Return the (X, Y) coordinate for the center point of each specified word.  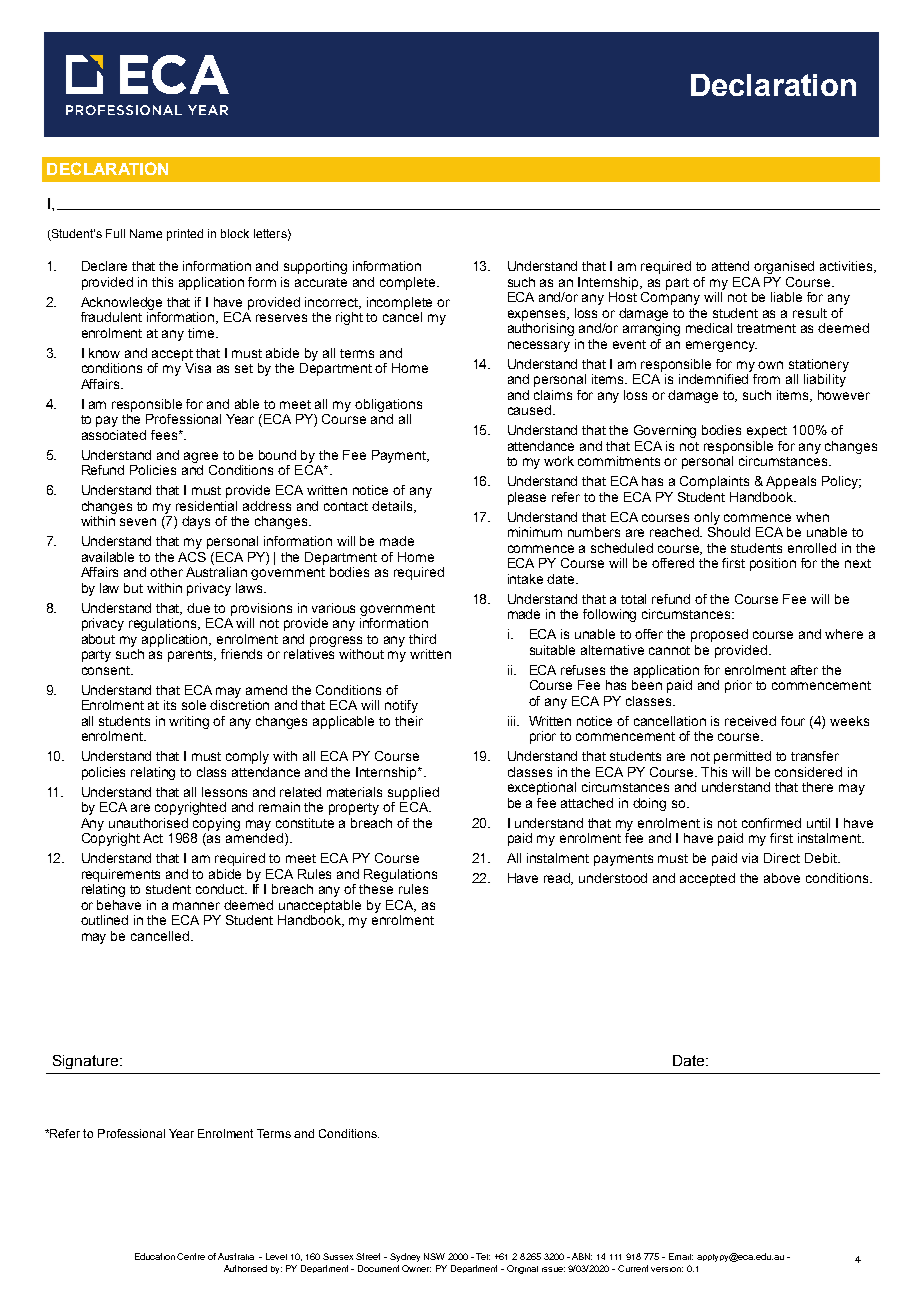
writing (189, 722)
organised (784, 267)
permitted (742, 757)
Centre (191, 1256)
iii (513, 721)
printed (185, 235)
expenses (538, 315)
